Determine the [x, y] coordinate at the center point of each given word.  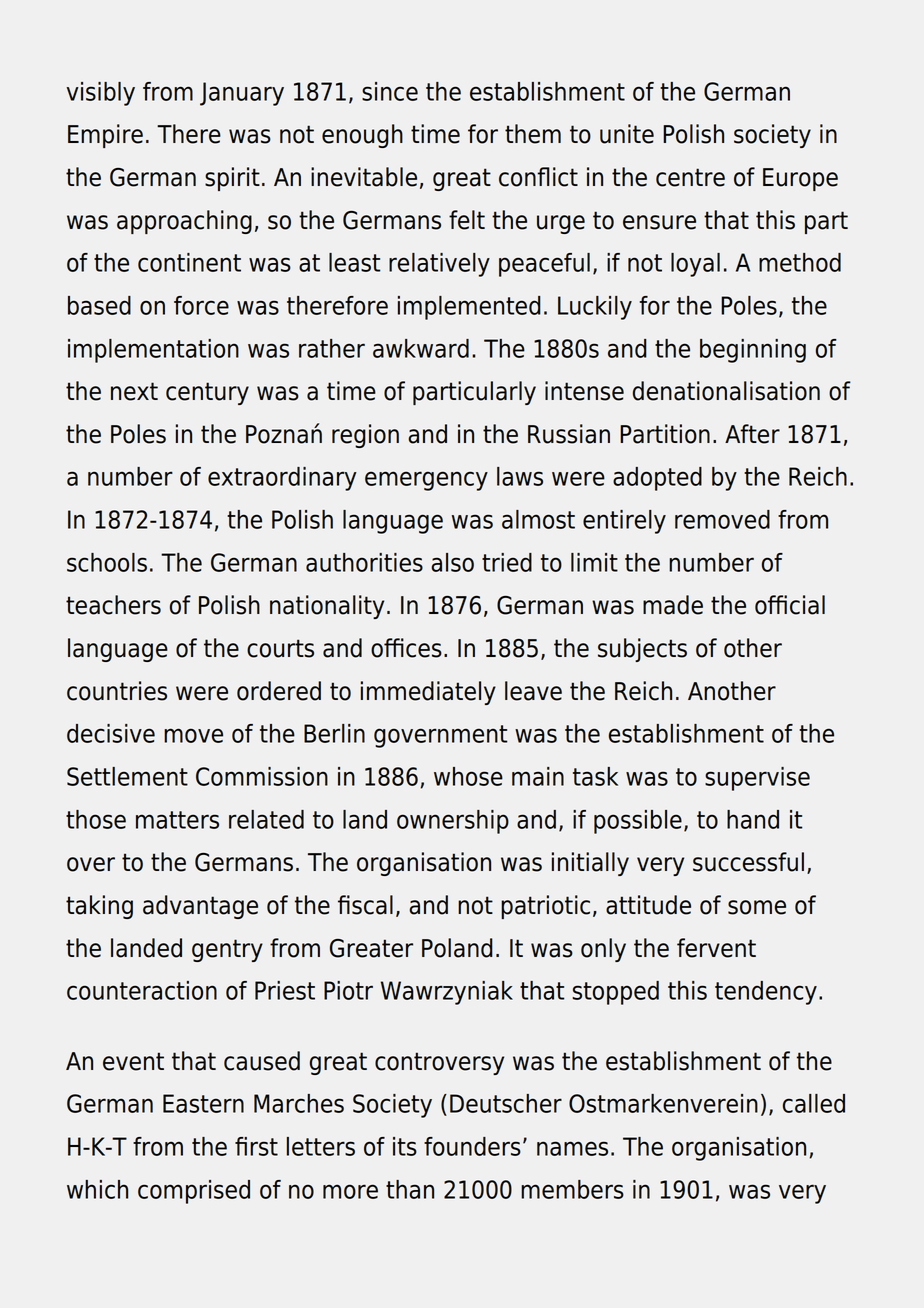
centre [690, 177]
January [242, 94]
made [673, 605]
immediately [428, 693]
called [814, 1103]
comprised [194, 1192]
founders [472, 1146]
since [390, 91]
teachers [113, 605]
